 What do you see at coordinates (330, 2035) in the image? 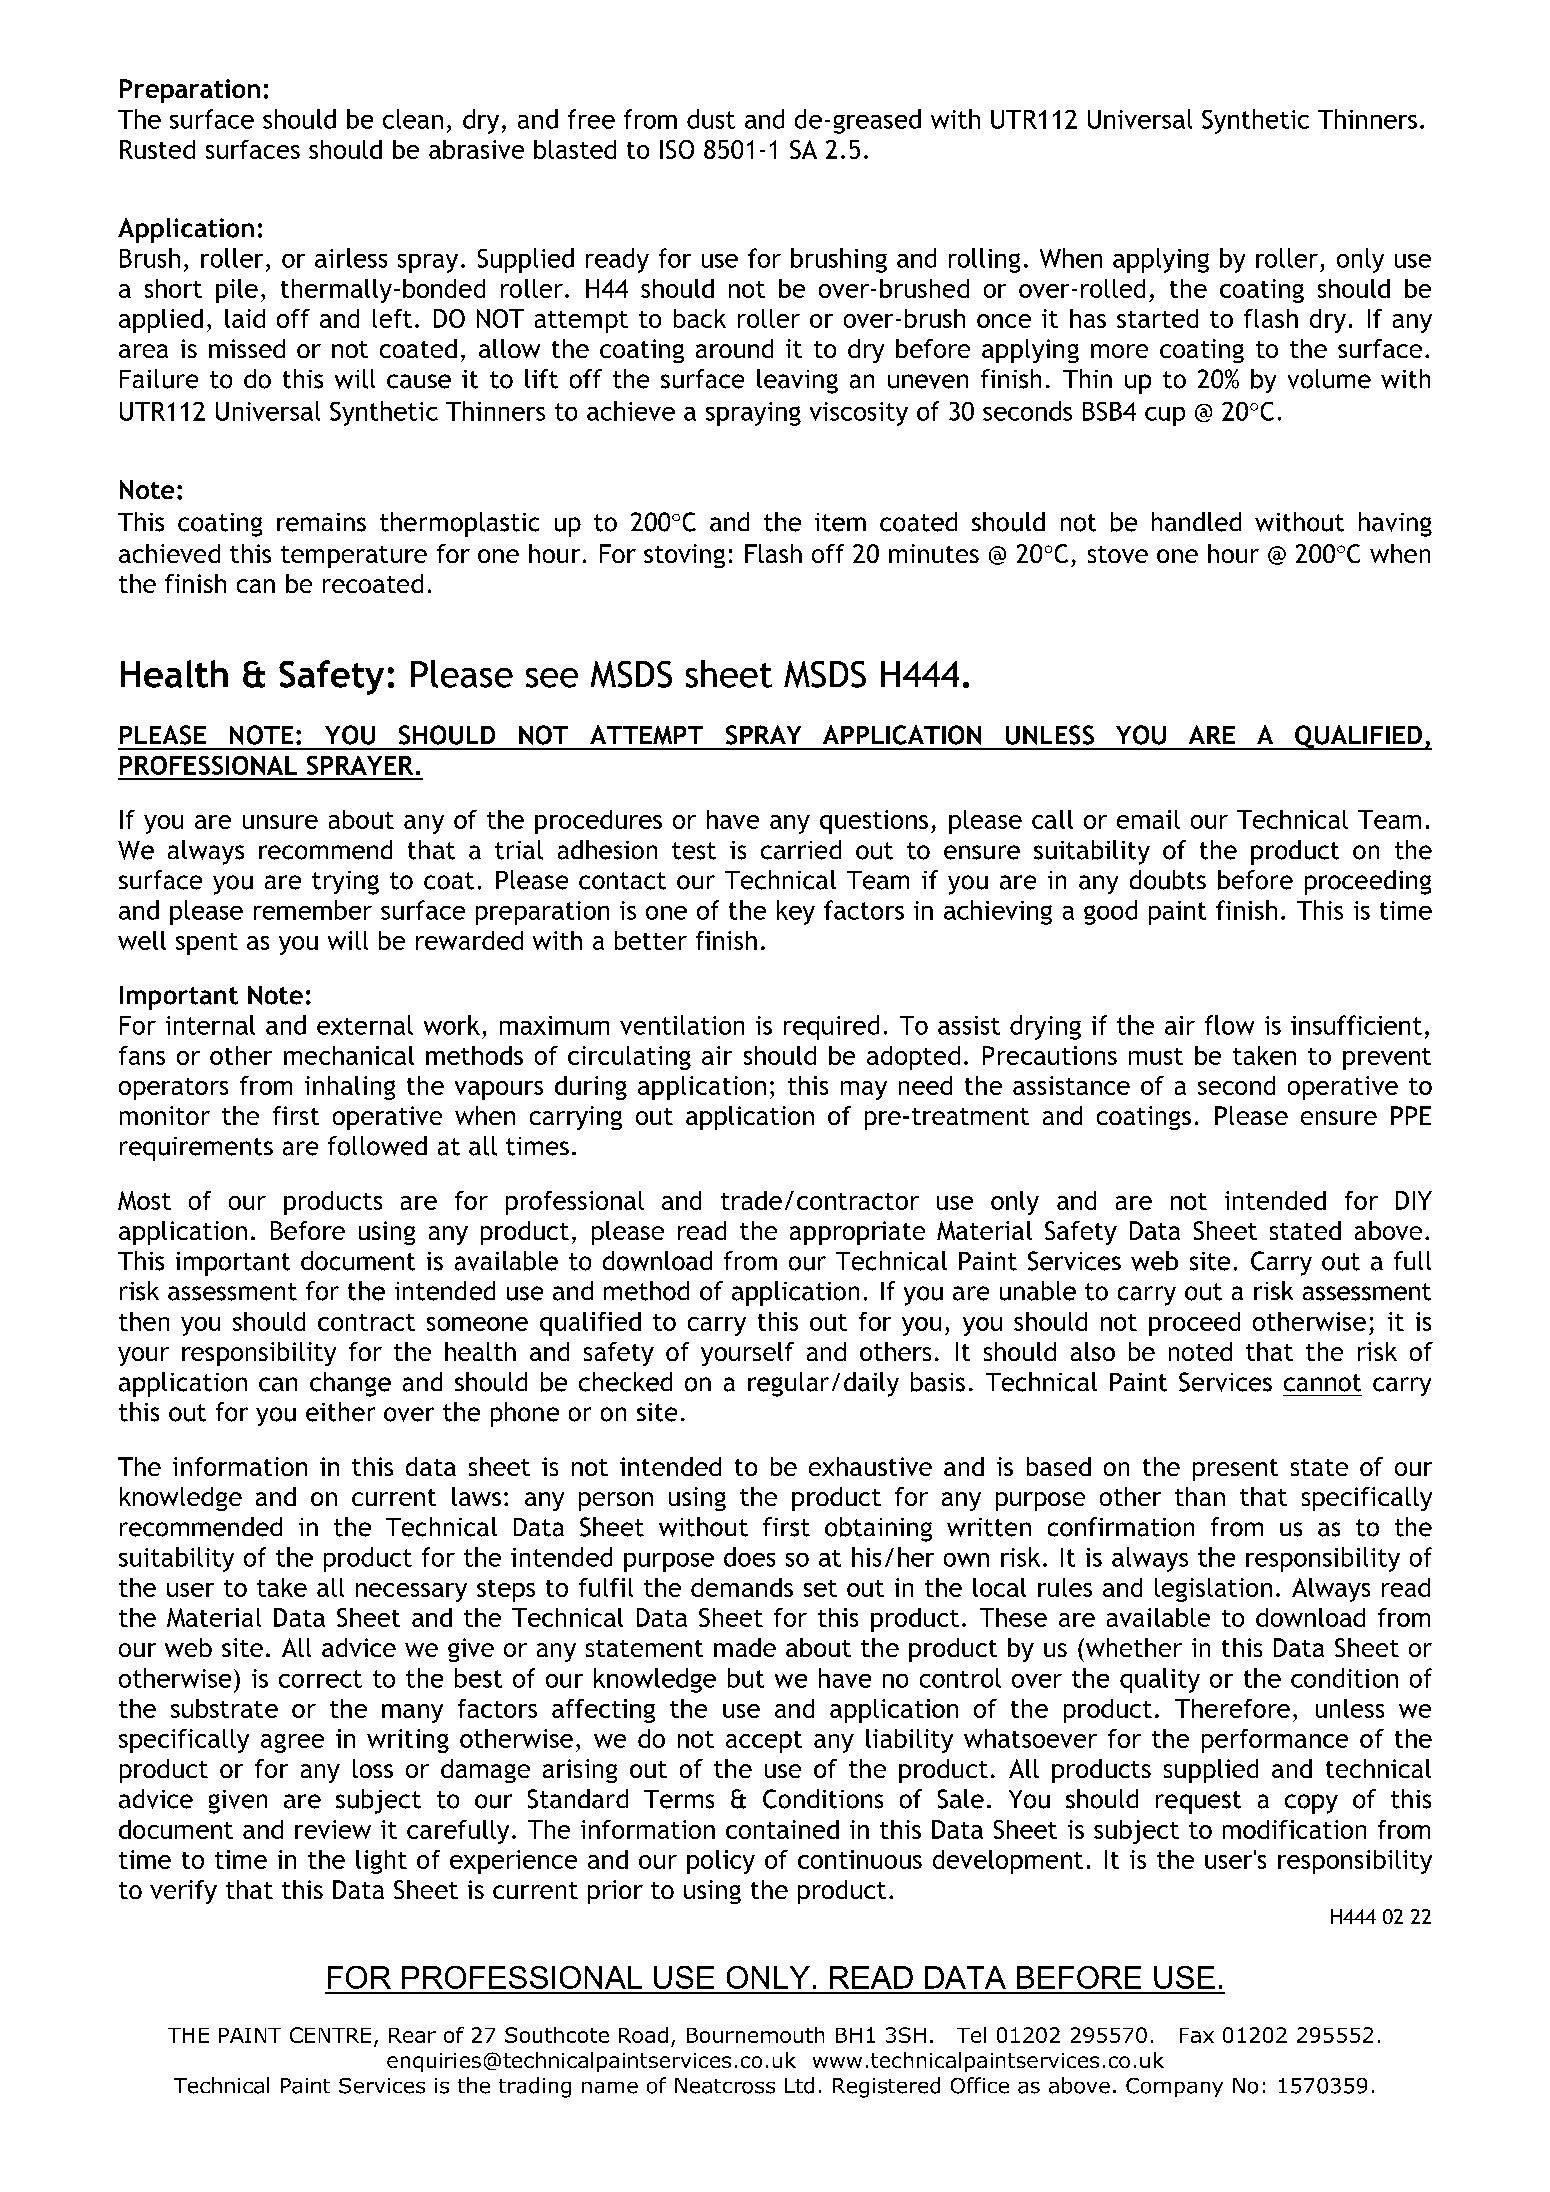
I see `CENTRE` at bounding box center [330, 2035].
